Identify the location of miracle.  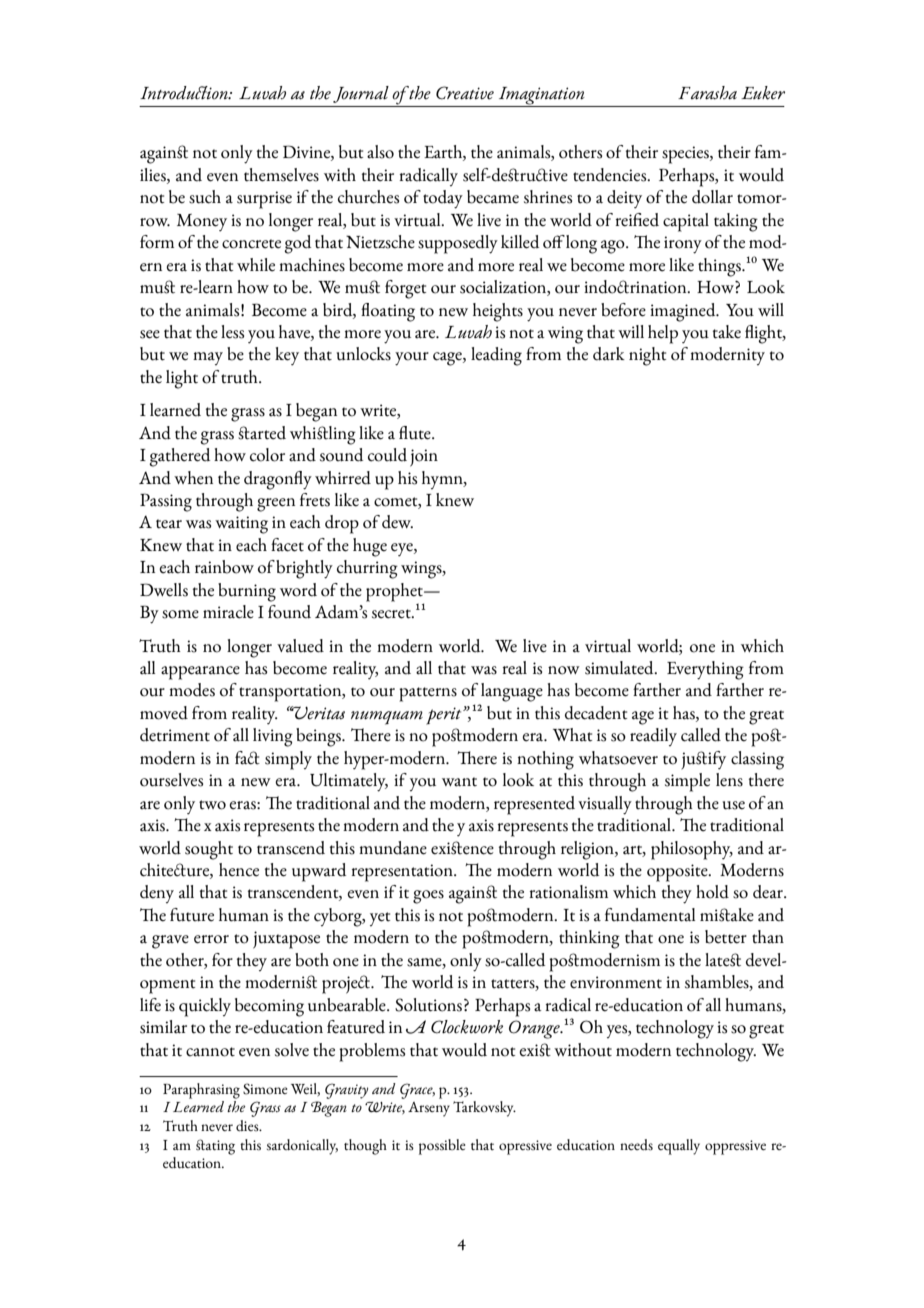
(228, 612).
